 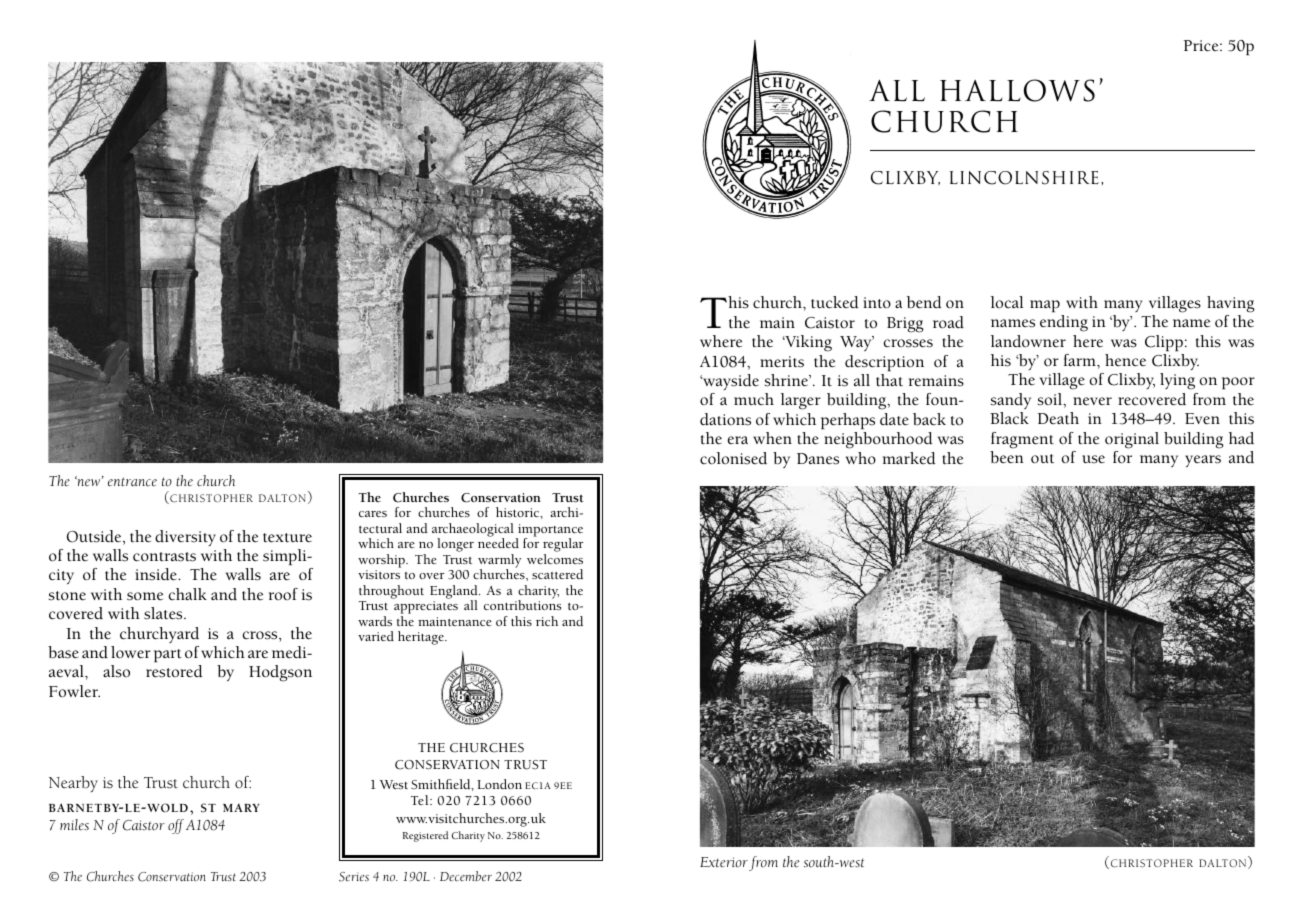 I want to click on lincolnshire, so click(x=1024, y=178).
